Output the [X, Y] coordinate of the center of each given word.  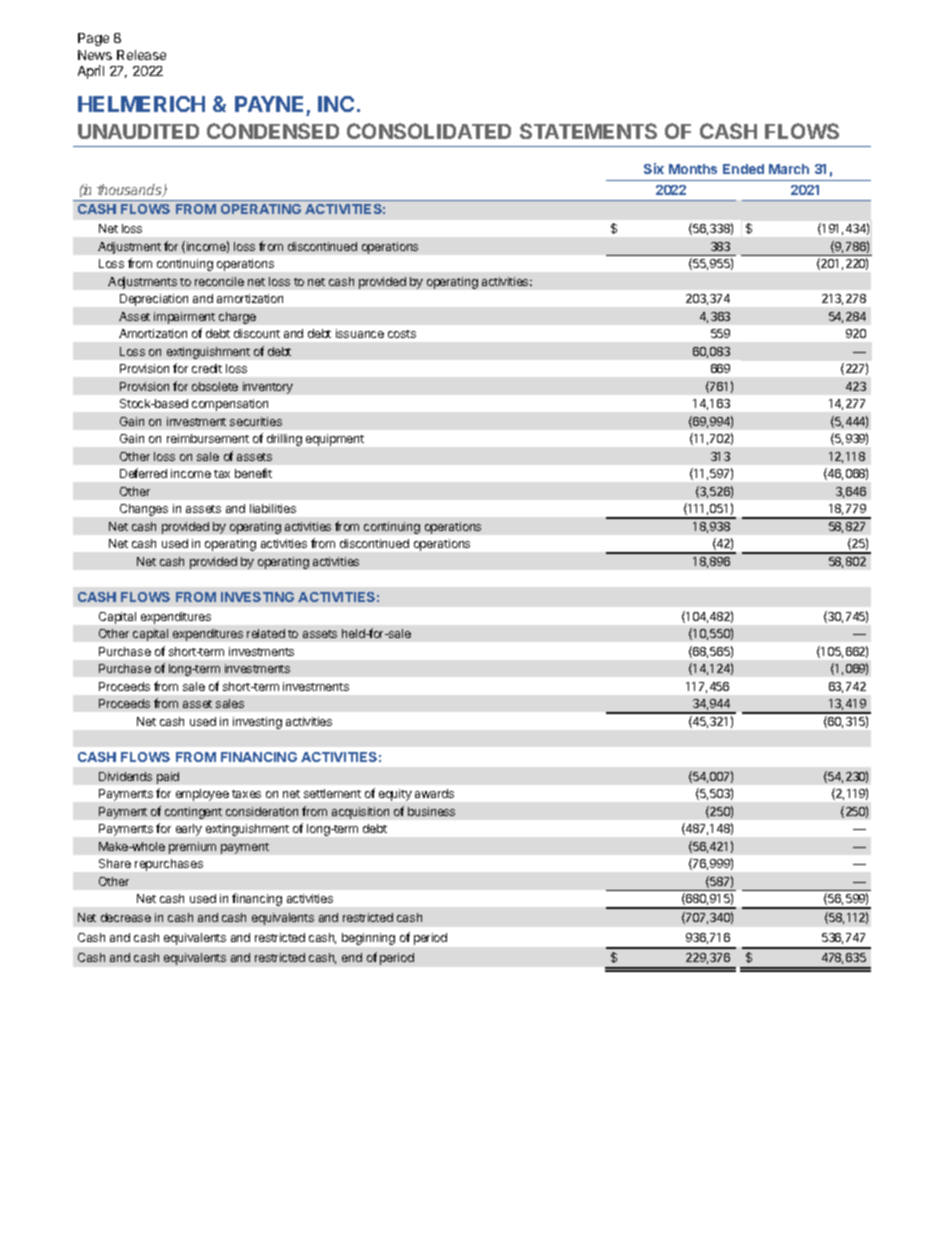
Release [141, 55]
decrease [126, 917]
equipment [335, 440]
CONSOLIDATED [429, 131]
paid [168, 778]
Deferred [143, 473]
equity [395, 795]
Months [693, 169]
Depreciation [154, 300]
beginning [368, 939]
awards [434, 793]
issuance [360, 333]
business [431, 811]
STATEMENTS [588, 131]
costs [402, 334]
